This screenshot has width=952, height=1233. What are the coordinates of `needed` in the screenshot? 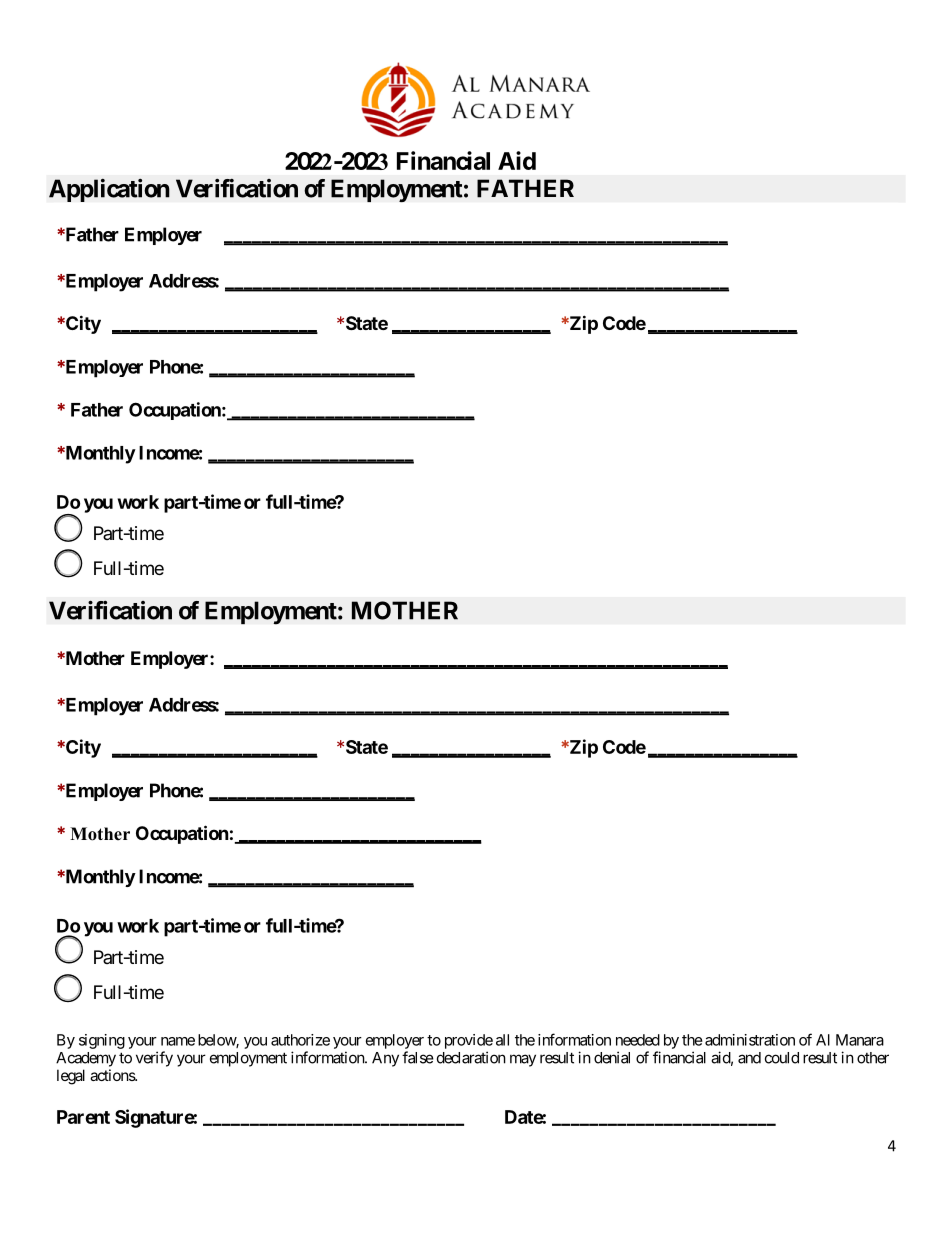 It's located at (638, 1040).
